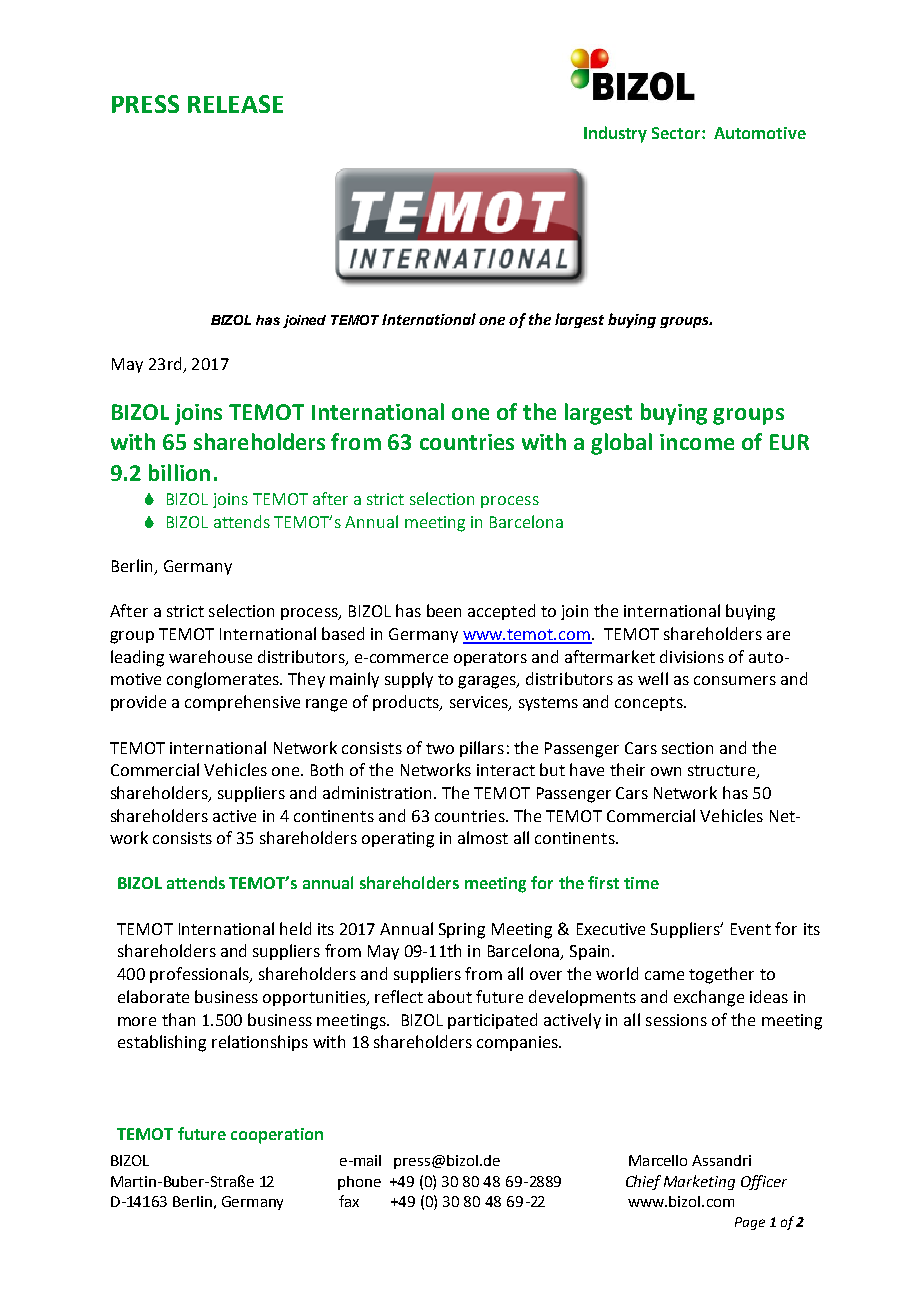  I want to click on RELEASE, so click(235, 104).
